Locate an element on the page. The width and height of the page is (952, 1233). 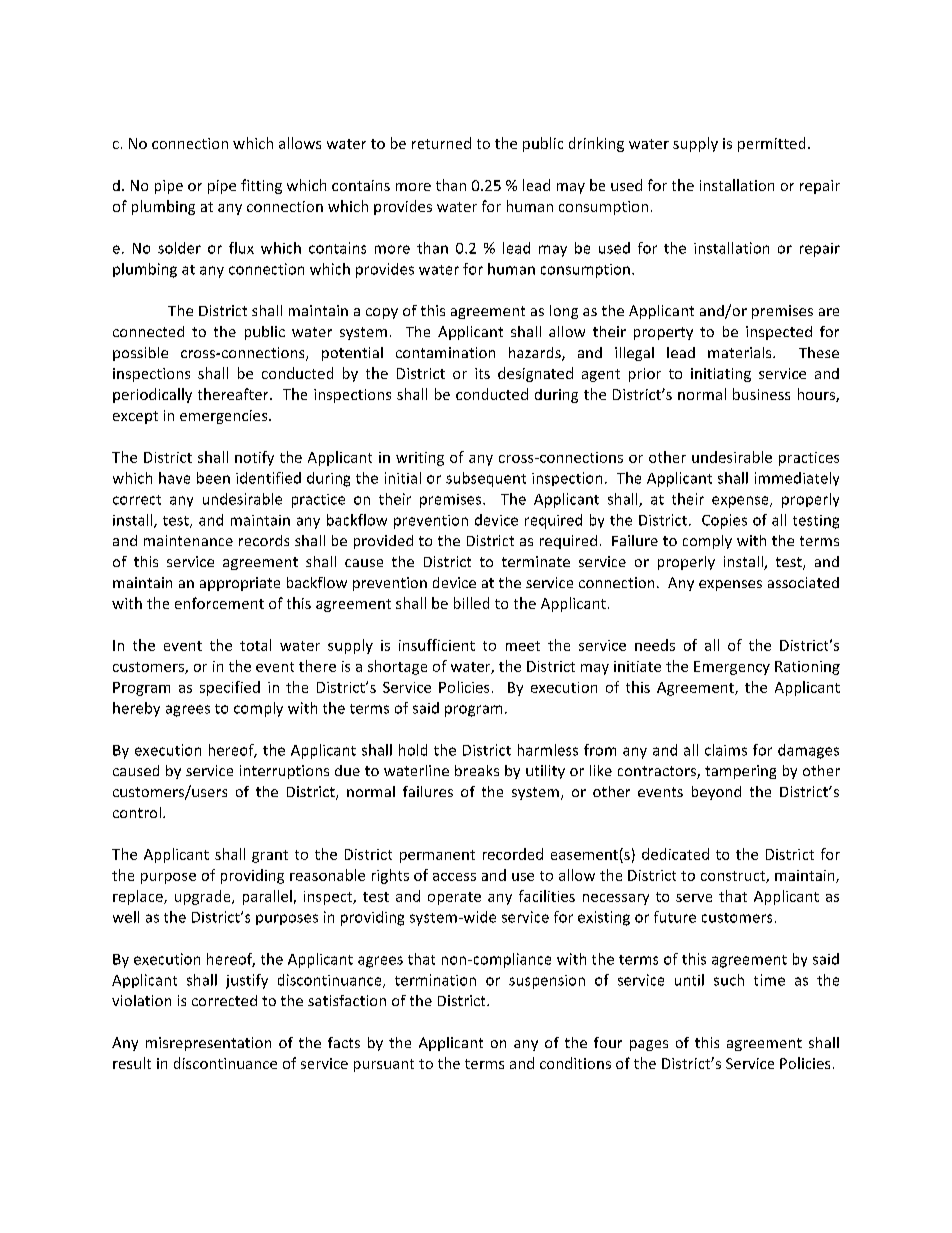
control is located at coordinates (137, 812).
